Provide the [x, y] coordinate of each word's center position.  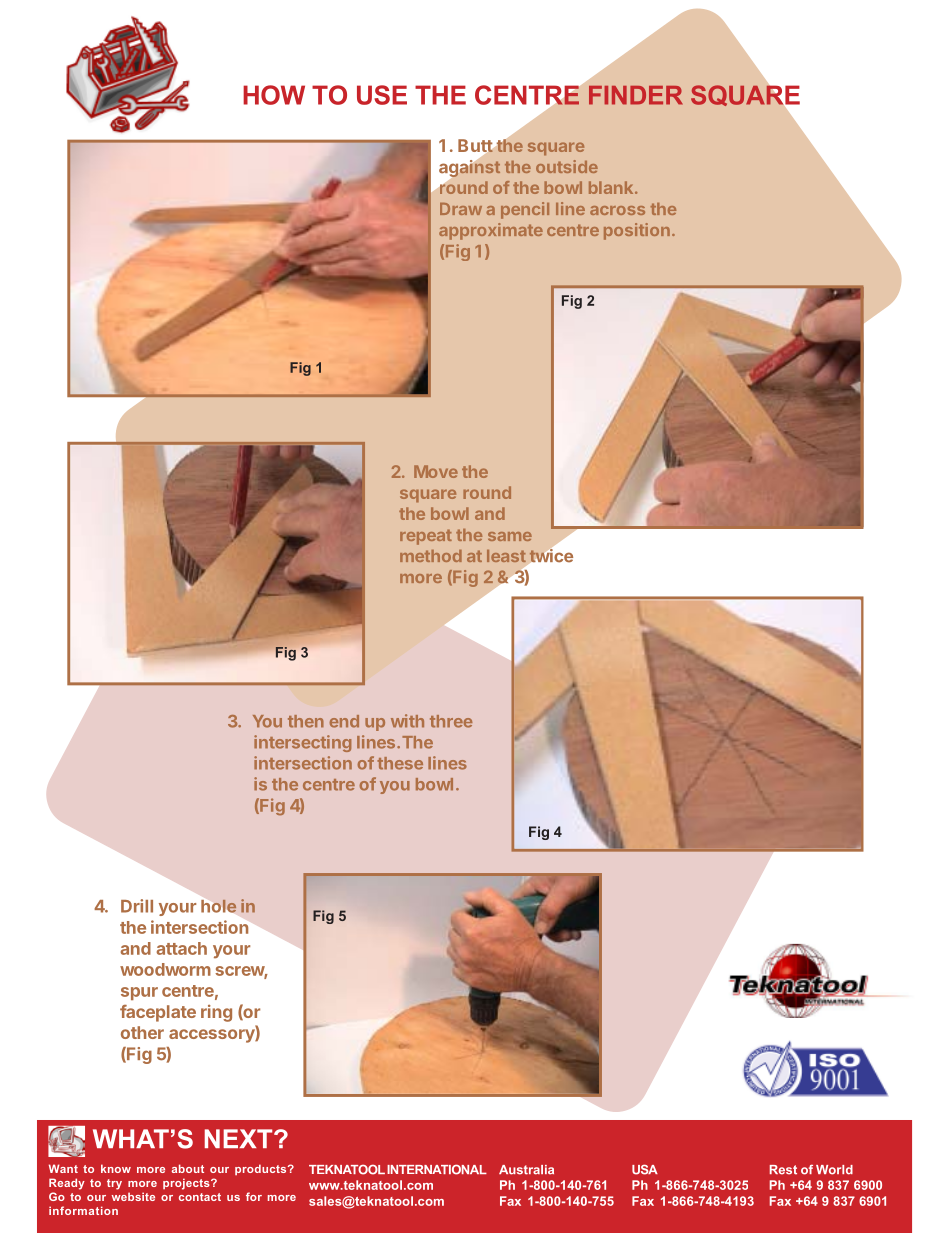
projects [187, 1184]
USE [382, 95]
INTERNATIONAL [437, 1169]
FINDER [636, 95]
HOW [274, 95]
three [451, 721]
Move [436, 471]
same [510, 536]
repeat [426, 537]
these [400, 763]
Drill [137, 906]
